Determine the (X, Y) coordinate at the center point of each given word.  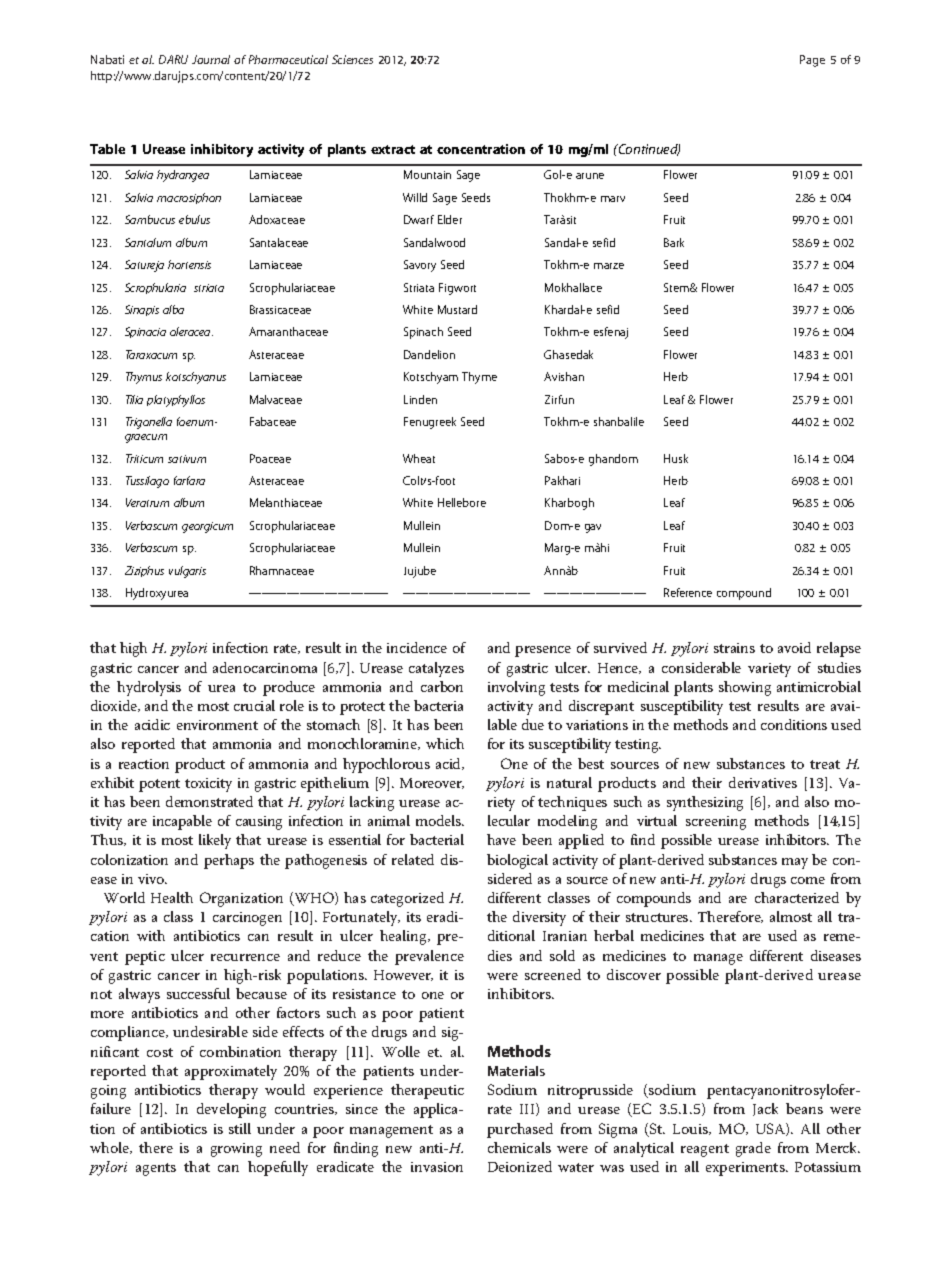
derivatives (763, 782)
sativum (187, 459)
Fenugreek (430, 423)
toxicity (208, 785)
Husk (676, 458)
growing (236, 1150)
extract (393, 149)
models (439, 820)
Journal (211, 59)
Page (812, 61)
